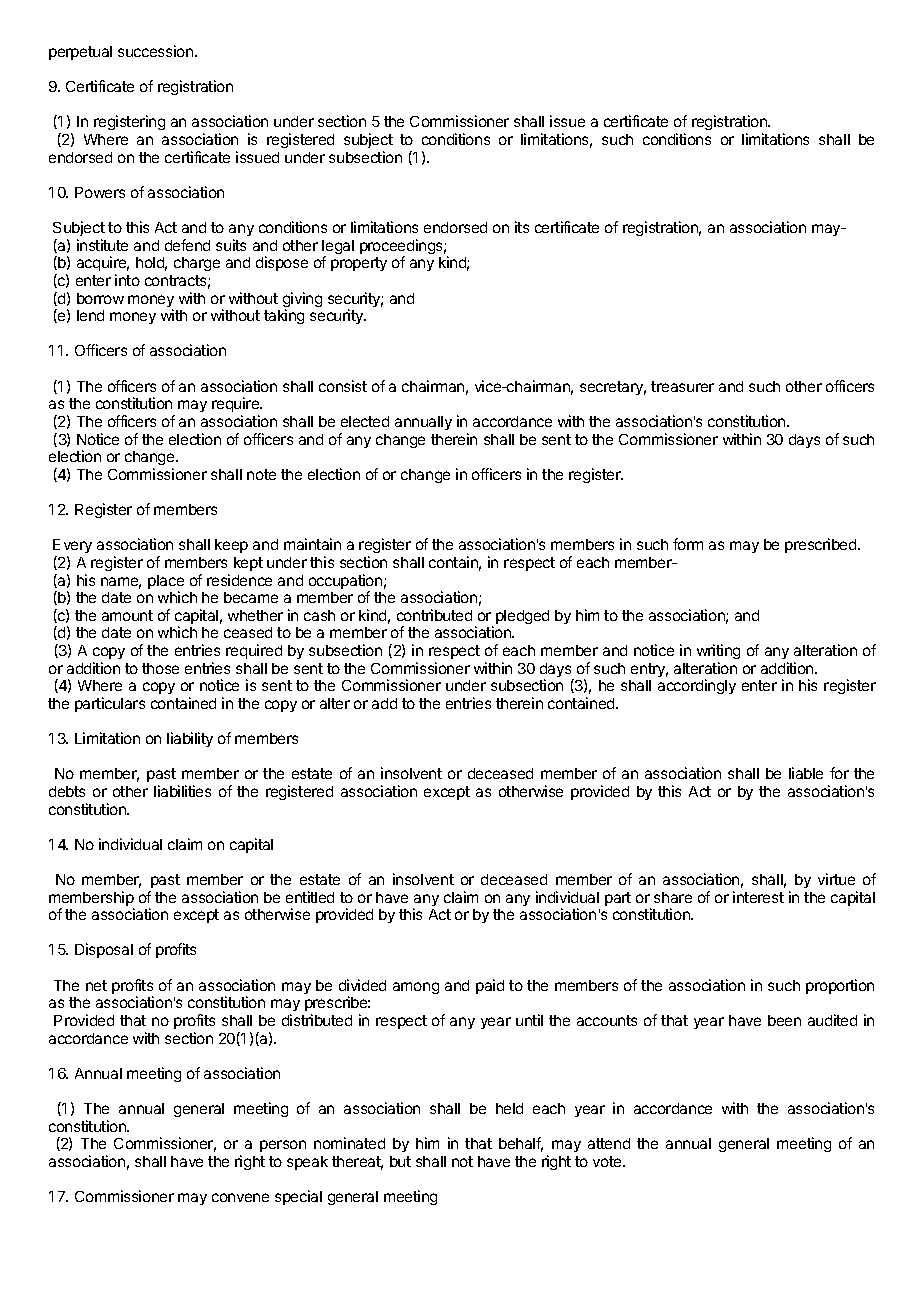  What do you see at coordinates (157, 51) in the screenshot?
I see `succession` at bounding box center [157, 51].
